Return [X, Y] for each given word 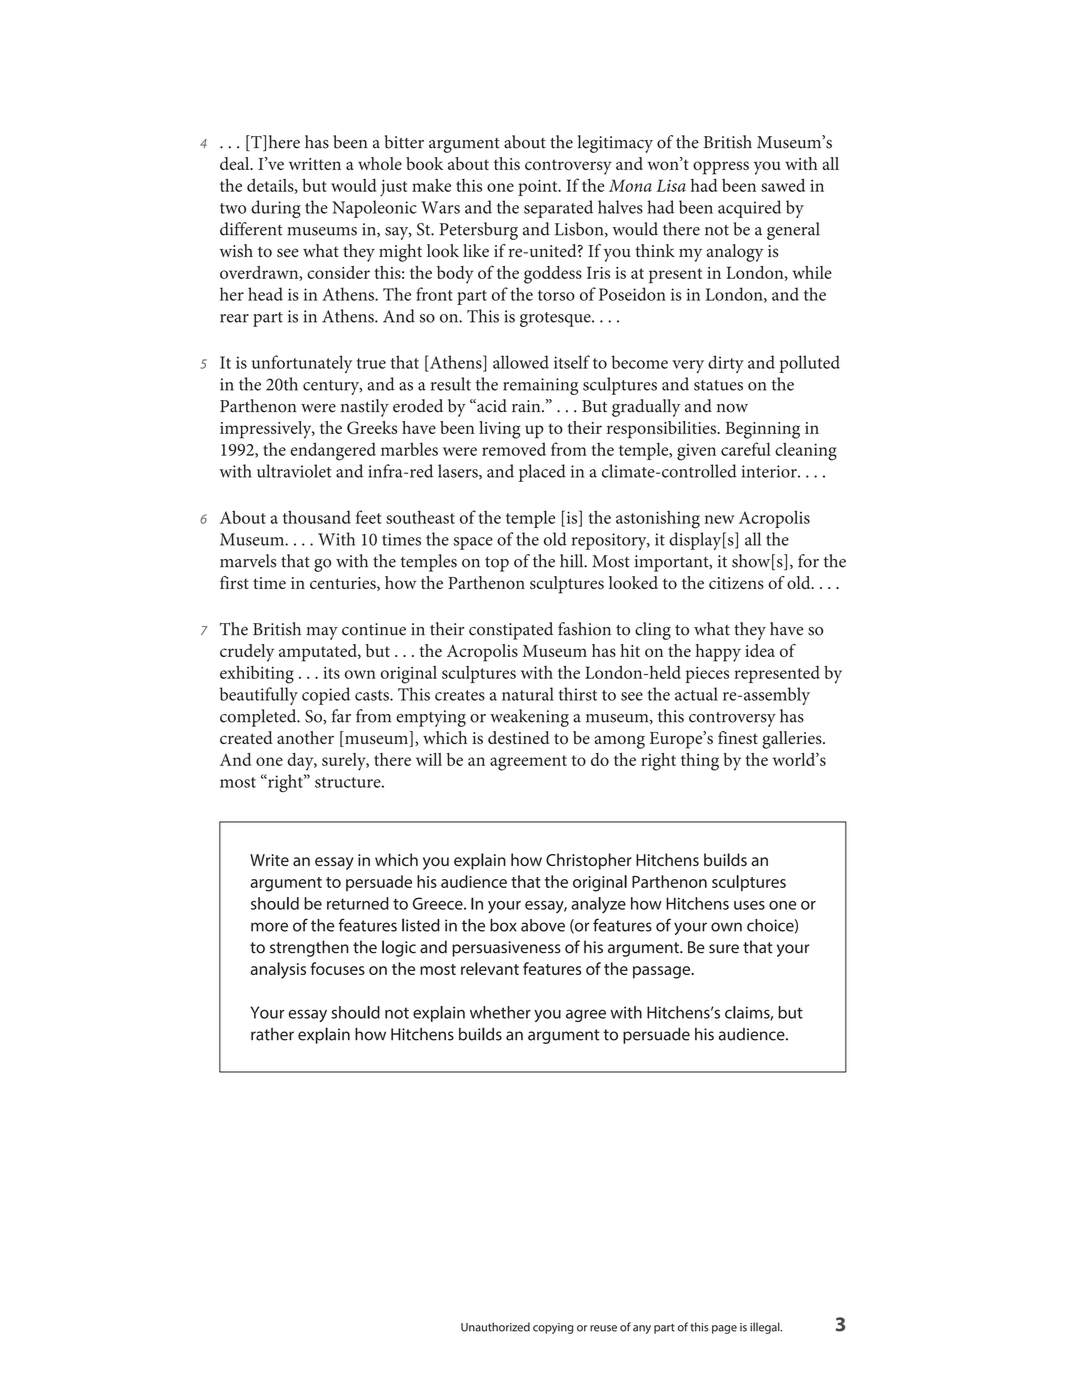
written [315, 164]
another [305, 738]
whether [500, 1012]
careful [746, 449]
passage [663, 972]
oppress [721, 168]
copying [553, 1328]
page [724, 1329]
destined [518, 738]
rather [272, 1034]
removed [514, 449]
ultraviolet [294, 471]
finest [738, 738]
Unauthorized [495, 1327]
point [539, 188]
